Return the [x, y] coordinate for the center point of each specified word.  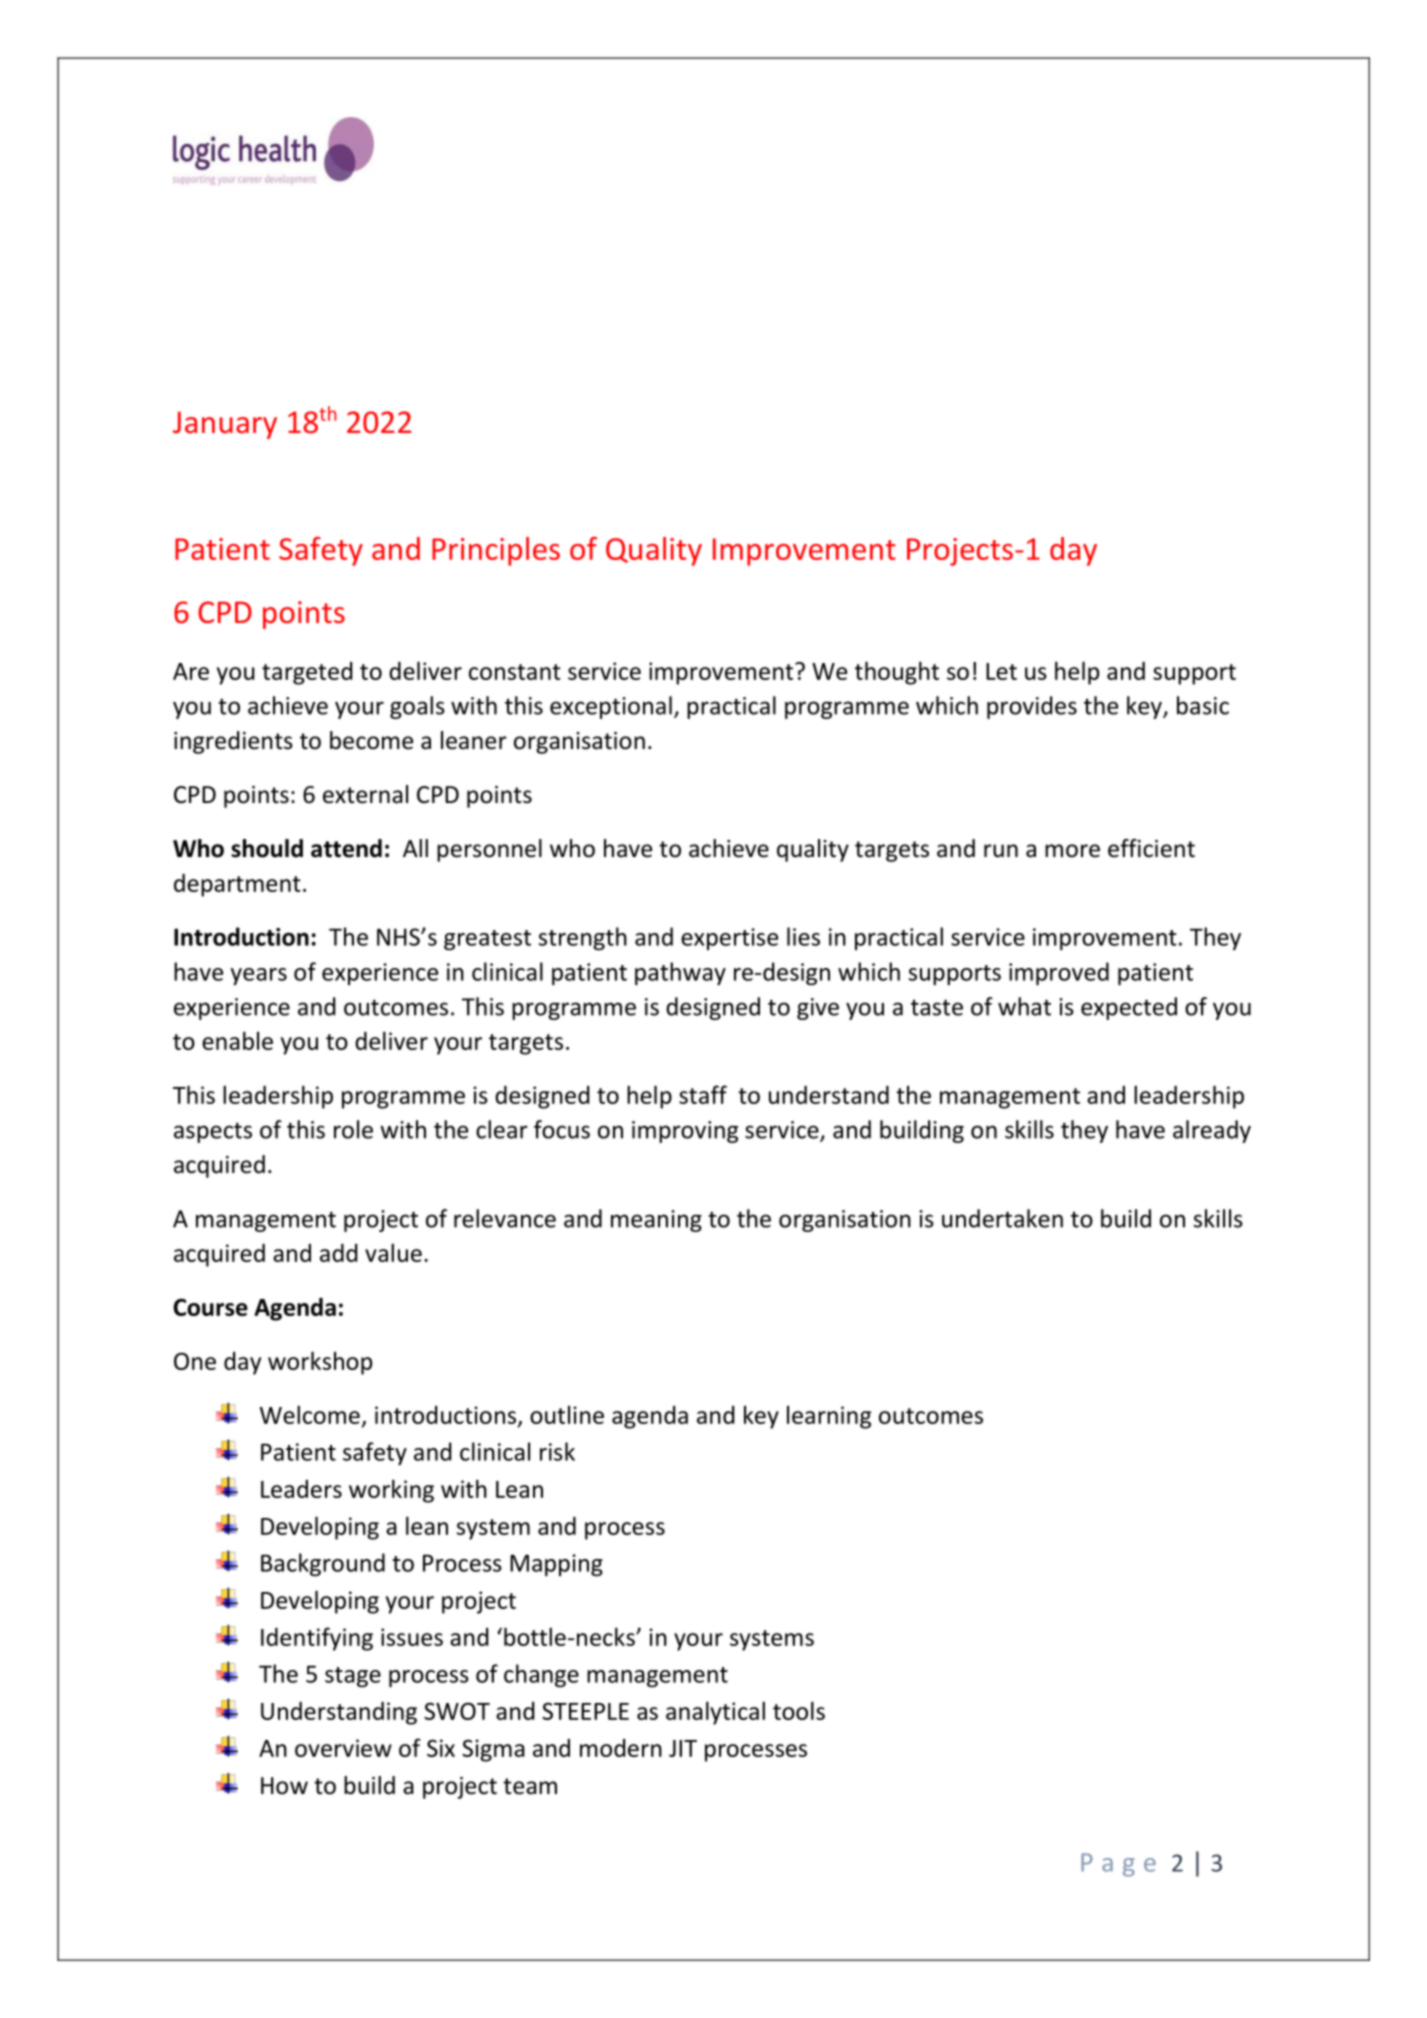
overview [343, 1748]
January [225, 425]
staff [703, 1094]
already [1212, 1131]
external [365, 794]
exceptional [611, 707]
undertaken [1002, 1218]
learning [829, 1417]
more [1072, 851]
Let [1001, 671]
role [353, 1129]
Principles [496, 551]
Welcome [310, 1414]
